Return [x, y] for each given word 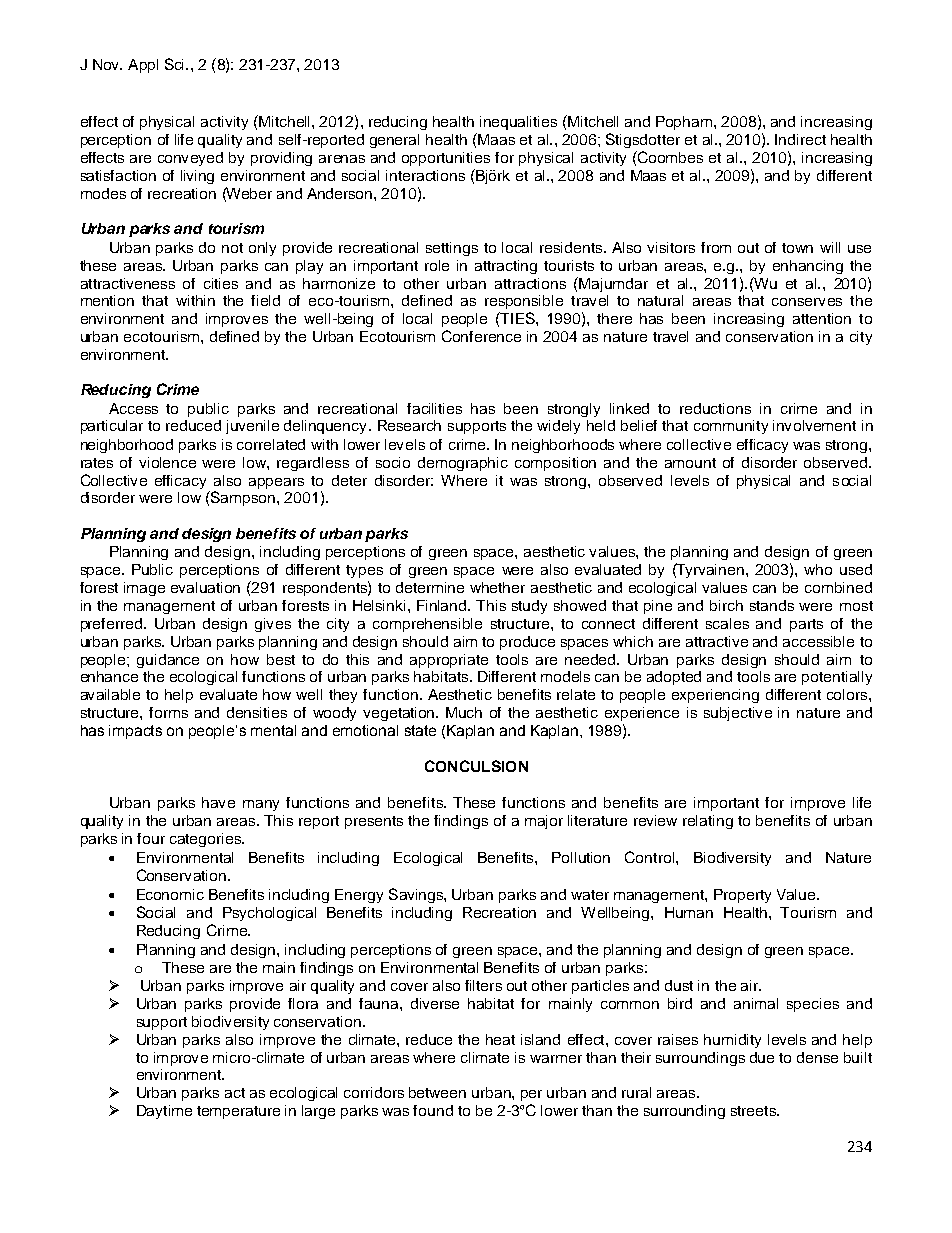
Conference [481, 336]
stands [772, 605]
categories [206, 840]
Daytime [164, 1112]
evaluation [205, 587]
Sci [174, 64]
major [544, 822]
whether [497, 587]
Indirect [800, 139]
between [437, 1092]
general [394, 141]
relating [708, 822]
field [265, 300]
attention [822, 318]
